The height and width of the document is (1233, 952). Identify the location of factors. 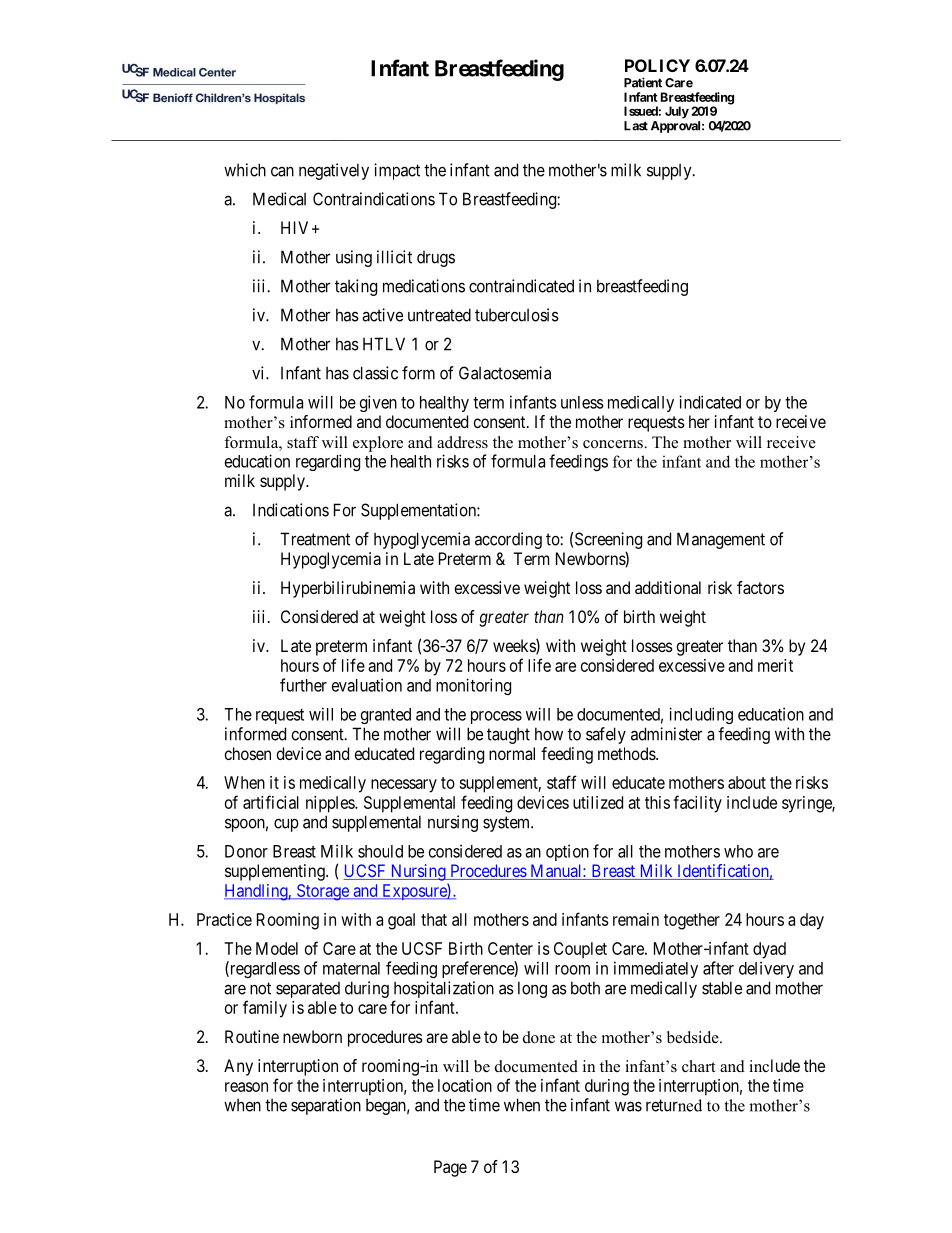
(760, 587).
